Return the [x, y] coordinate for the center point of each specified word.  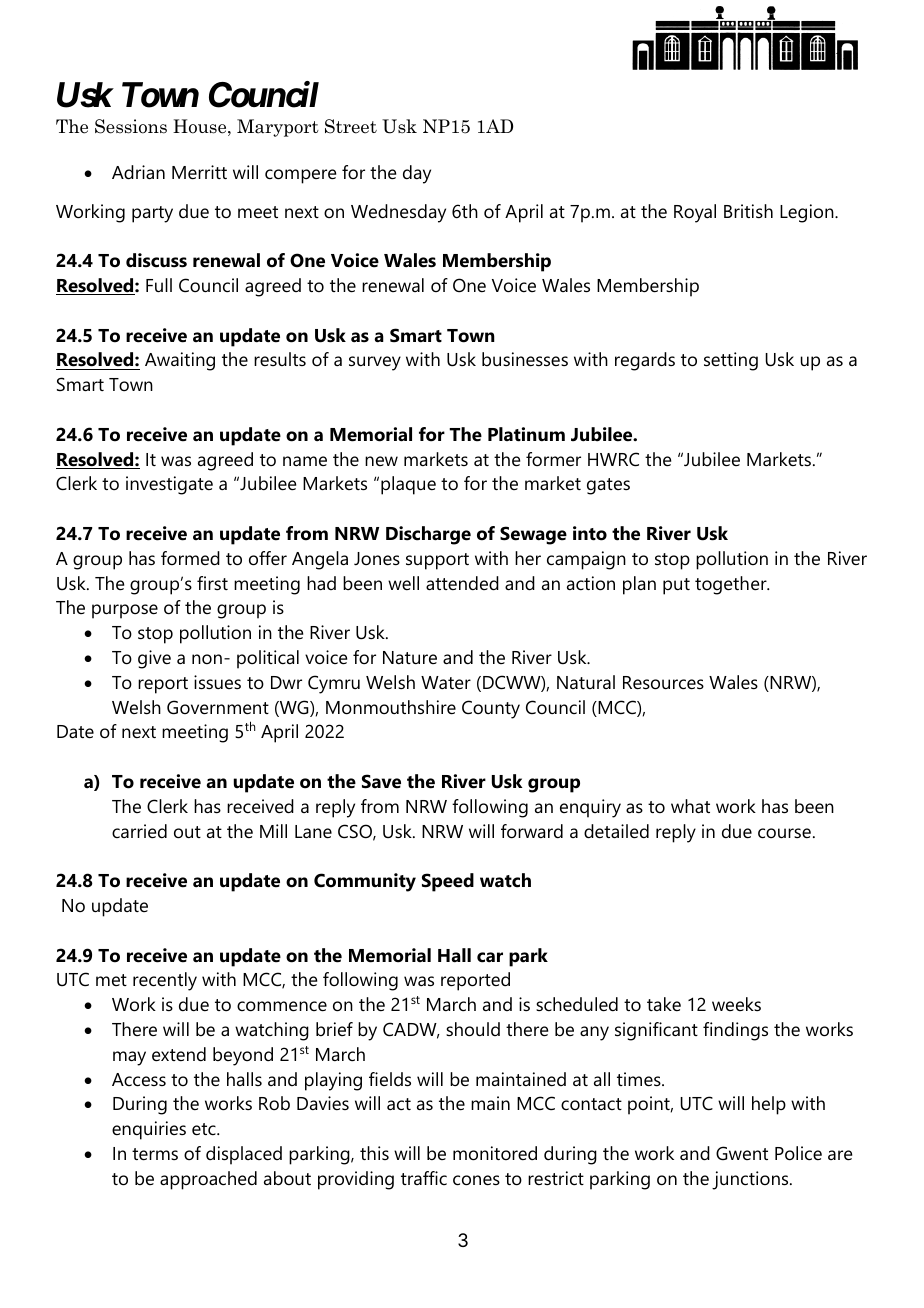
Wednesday [398, 213]
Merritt [199, 172]
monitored [495, 1153]
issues [217, 682]
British [748, 211]
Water [446, 682]
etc [205, 1129]
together [732, 585]
